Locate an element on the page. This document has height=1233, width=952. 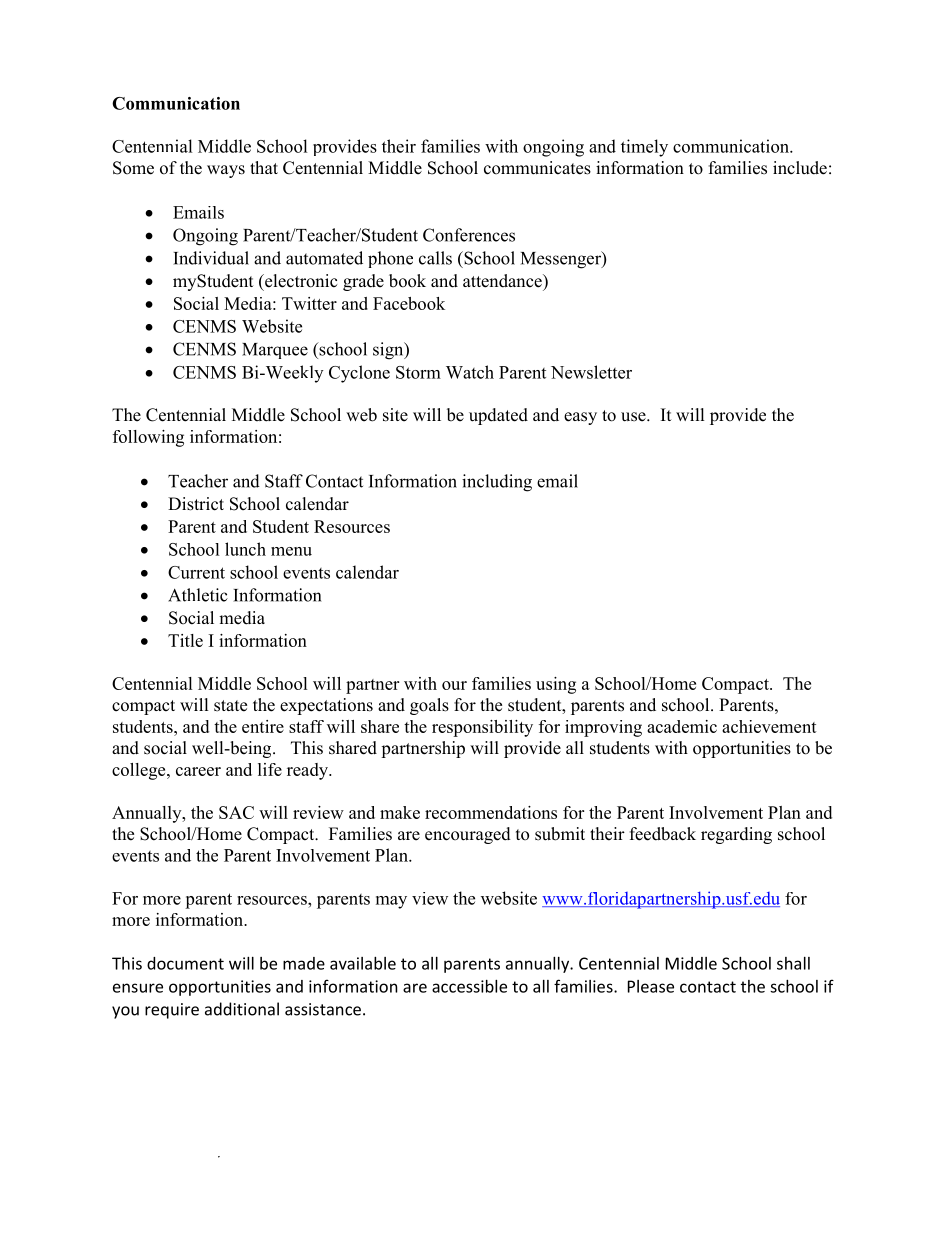
regarding is located at coordinates (736, 835).
